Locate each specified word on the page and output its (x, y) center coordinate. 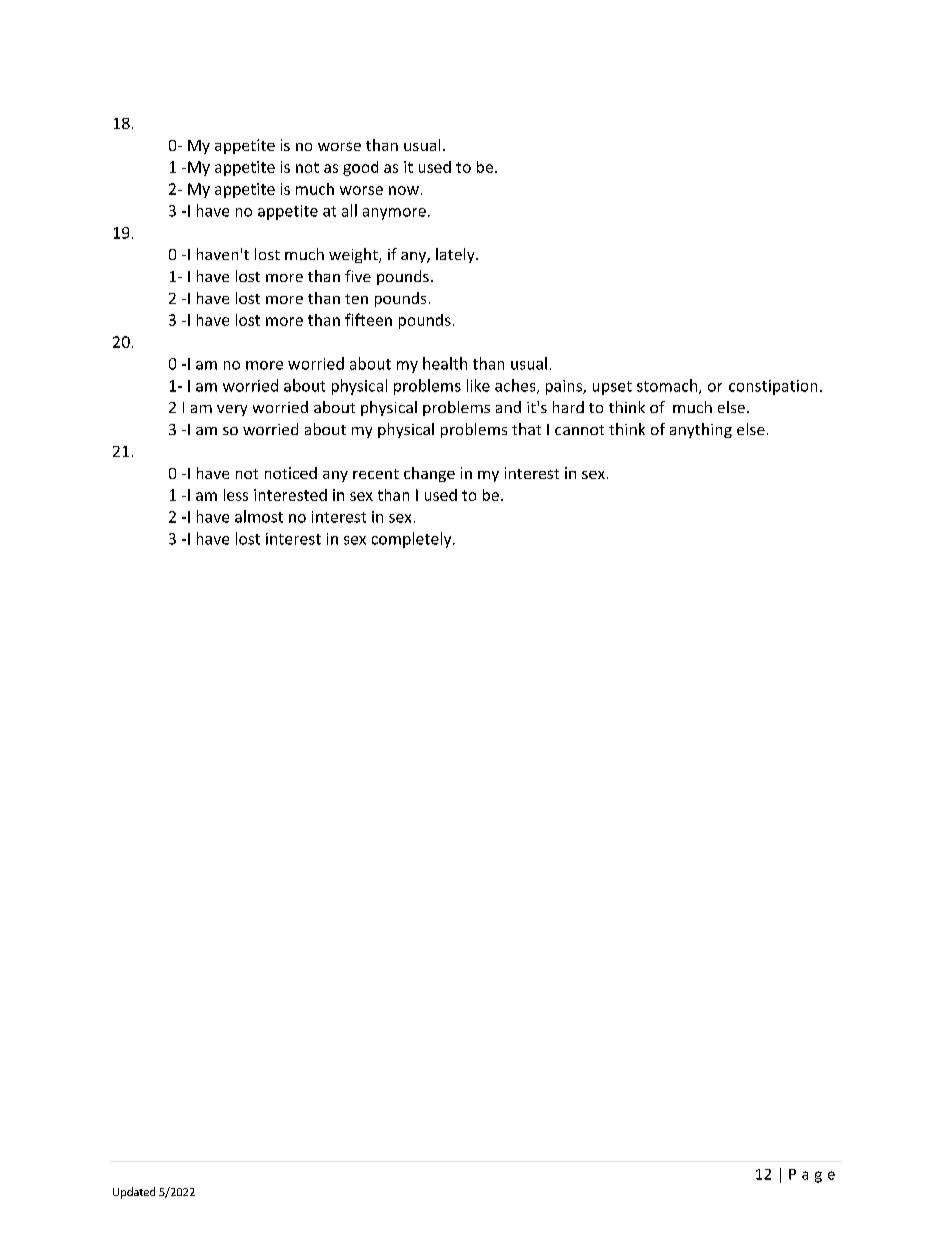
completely (413, 540)
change (429, 474)
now (404, 190)
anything (701, 430)
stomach (668, 386)
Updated (134, 1193)
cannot (579, 430)
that (526, 429)
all (349, 210)
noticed (291, 473)
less (236, 495)
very (232, 410)
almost (259, 516)
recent (376, 474)
